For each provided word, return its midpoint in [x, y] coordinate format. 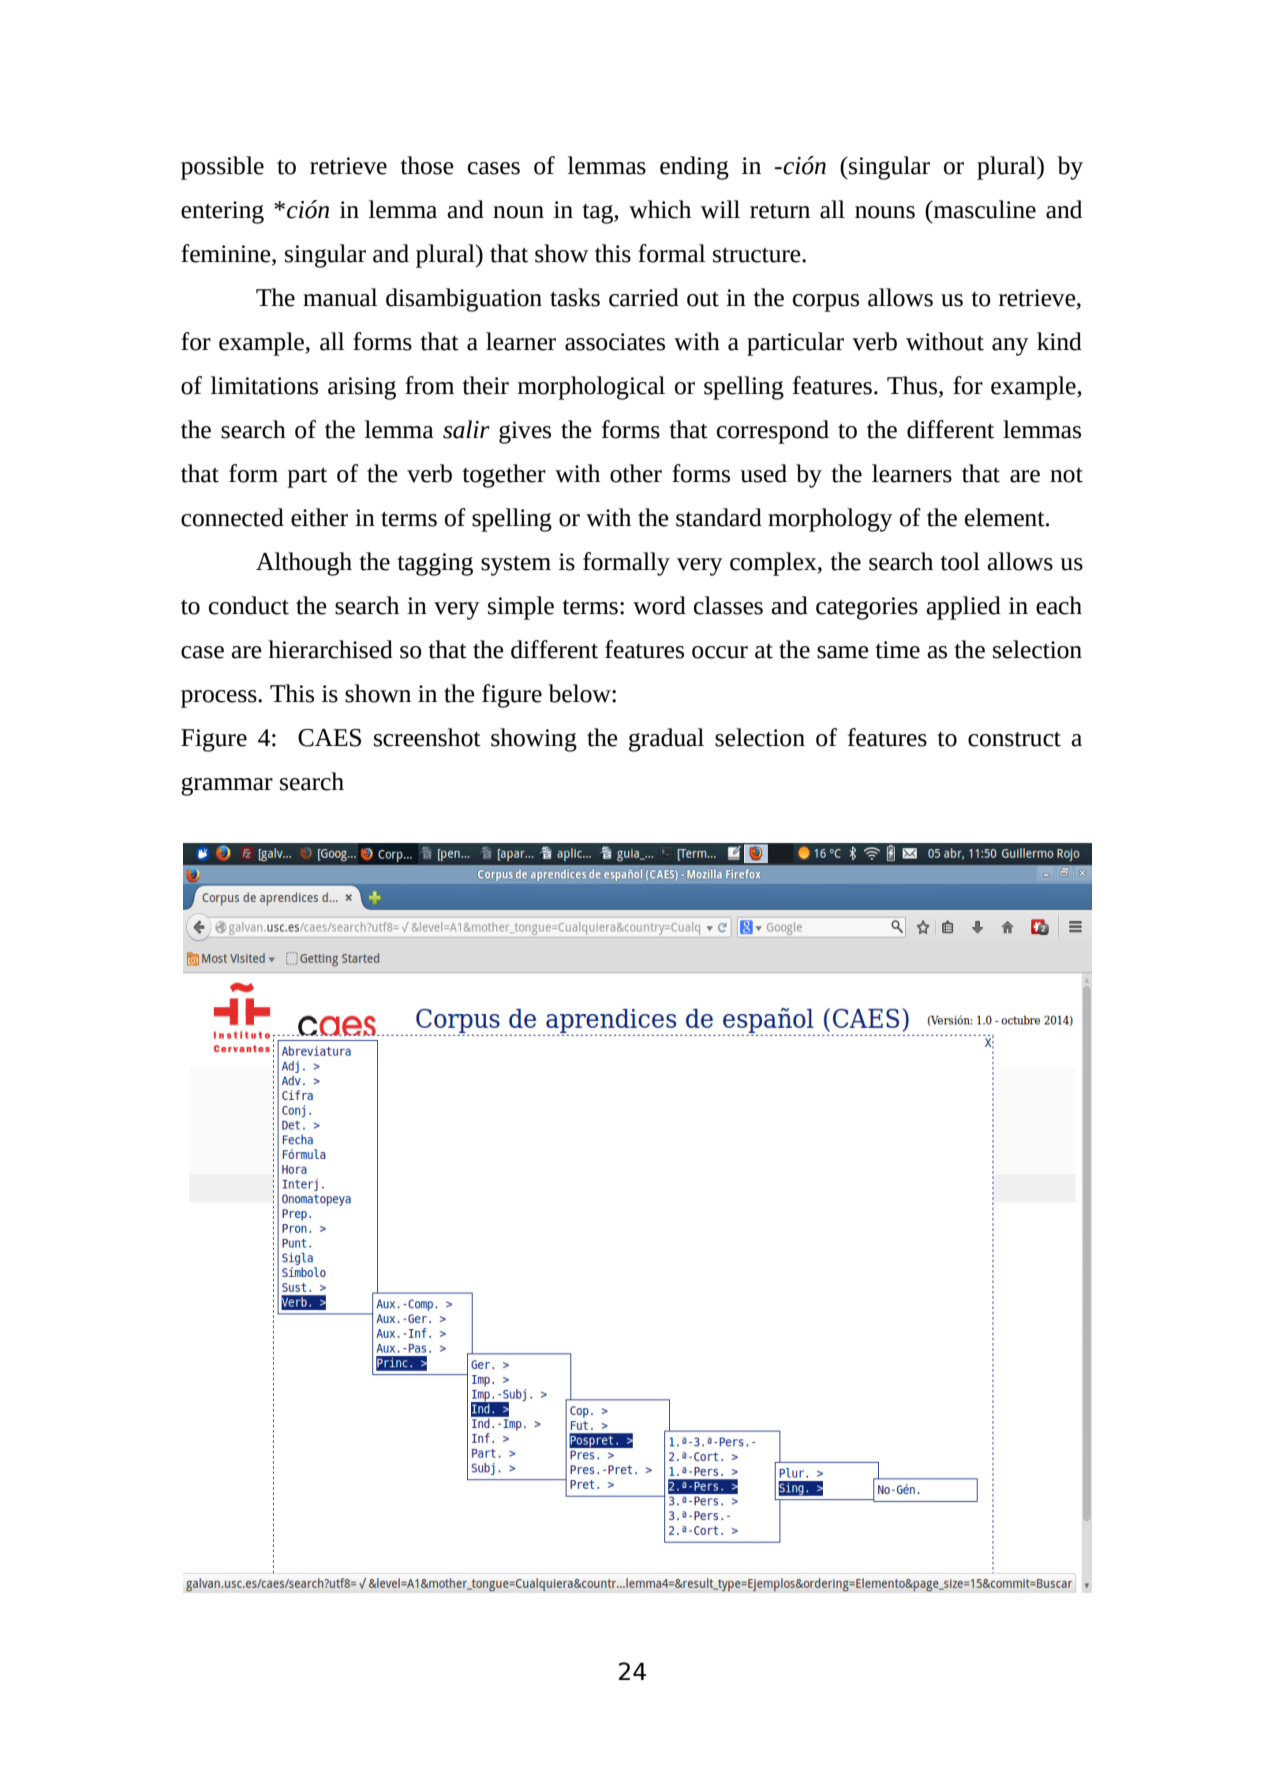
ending [694, 168]
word [659, 605]
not [1066, 475]
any [1010, 347]
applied [963, 608]
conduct [249, 605]
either [319, 517]
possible [222, 168]
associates [615, 342]
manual [340, 297]
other [636, 473]
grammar [227, 786]
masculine [983, 209]
